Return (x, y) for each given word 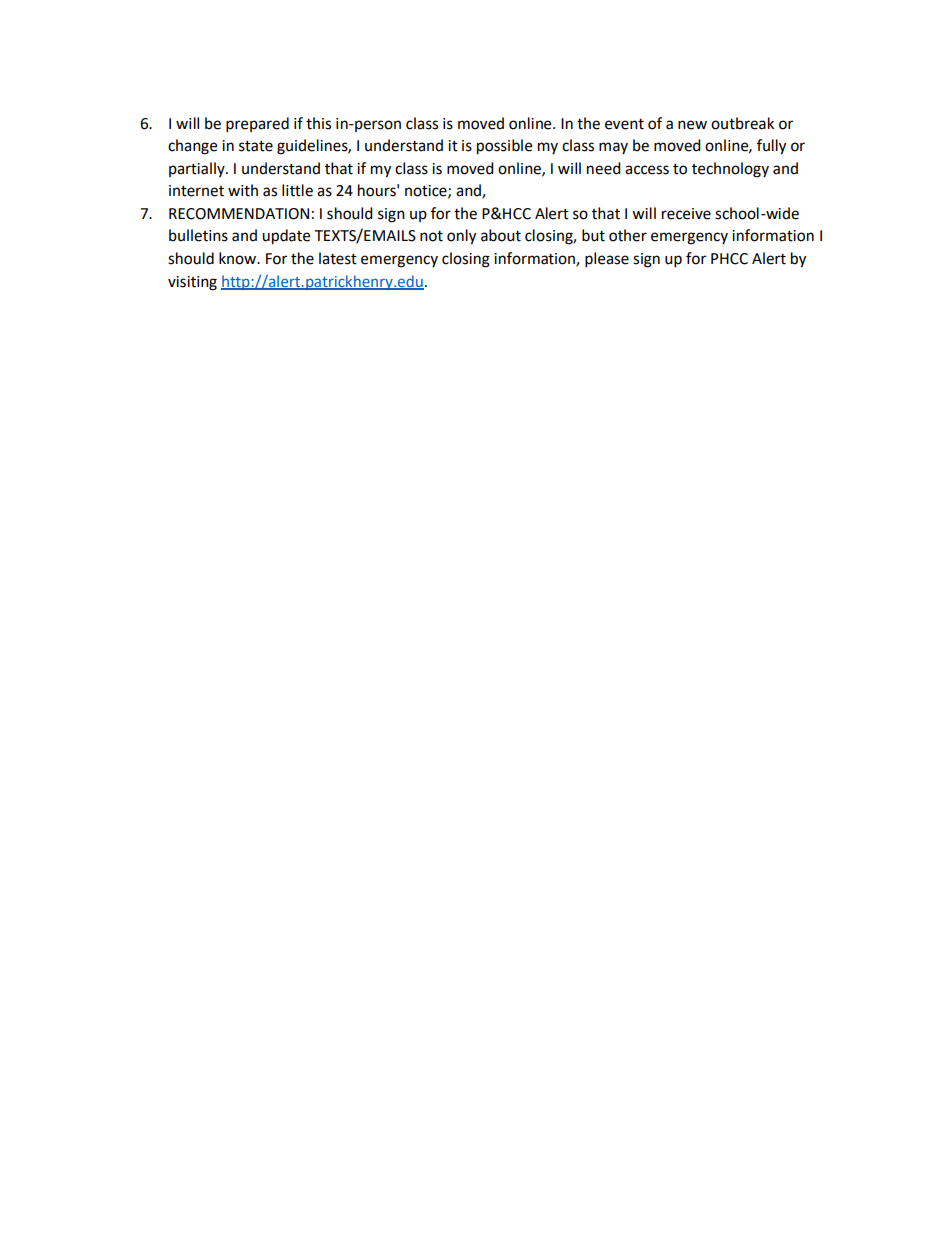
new (692, 125)
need (604, 168)
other (628, 235)
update (286, 237)
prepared (257, 125)
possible (504, 147)
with (243, 190)
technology (730, 170)
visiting (192, 283)
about (501, 235)
